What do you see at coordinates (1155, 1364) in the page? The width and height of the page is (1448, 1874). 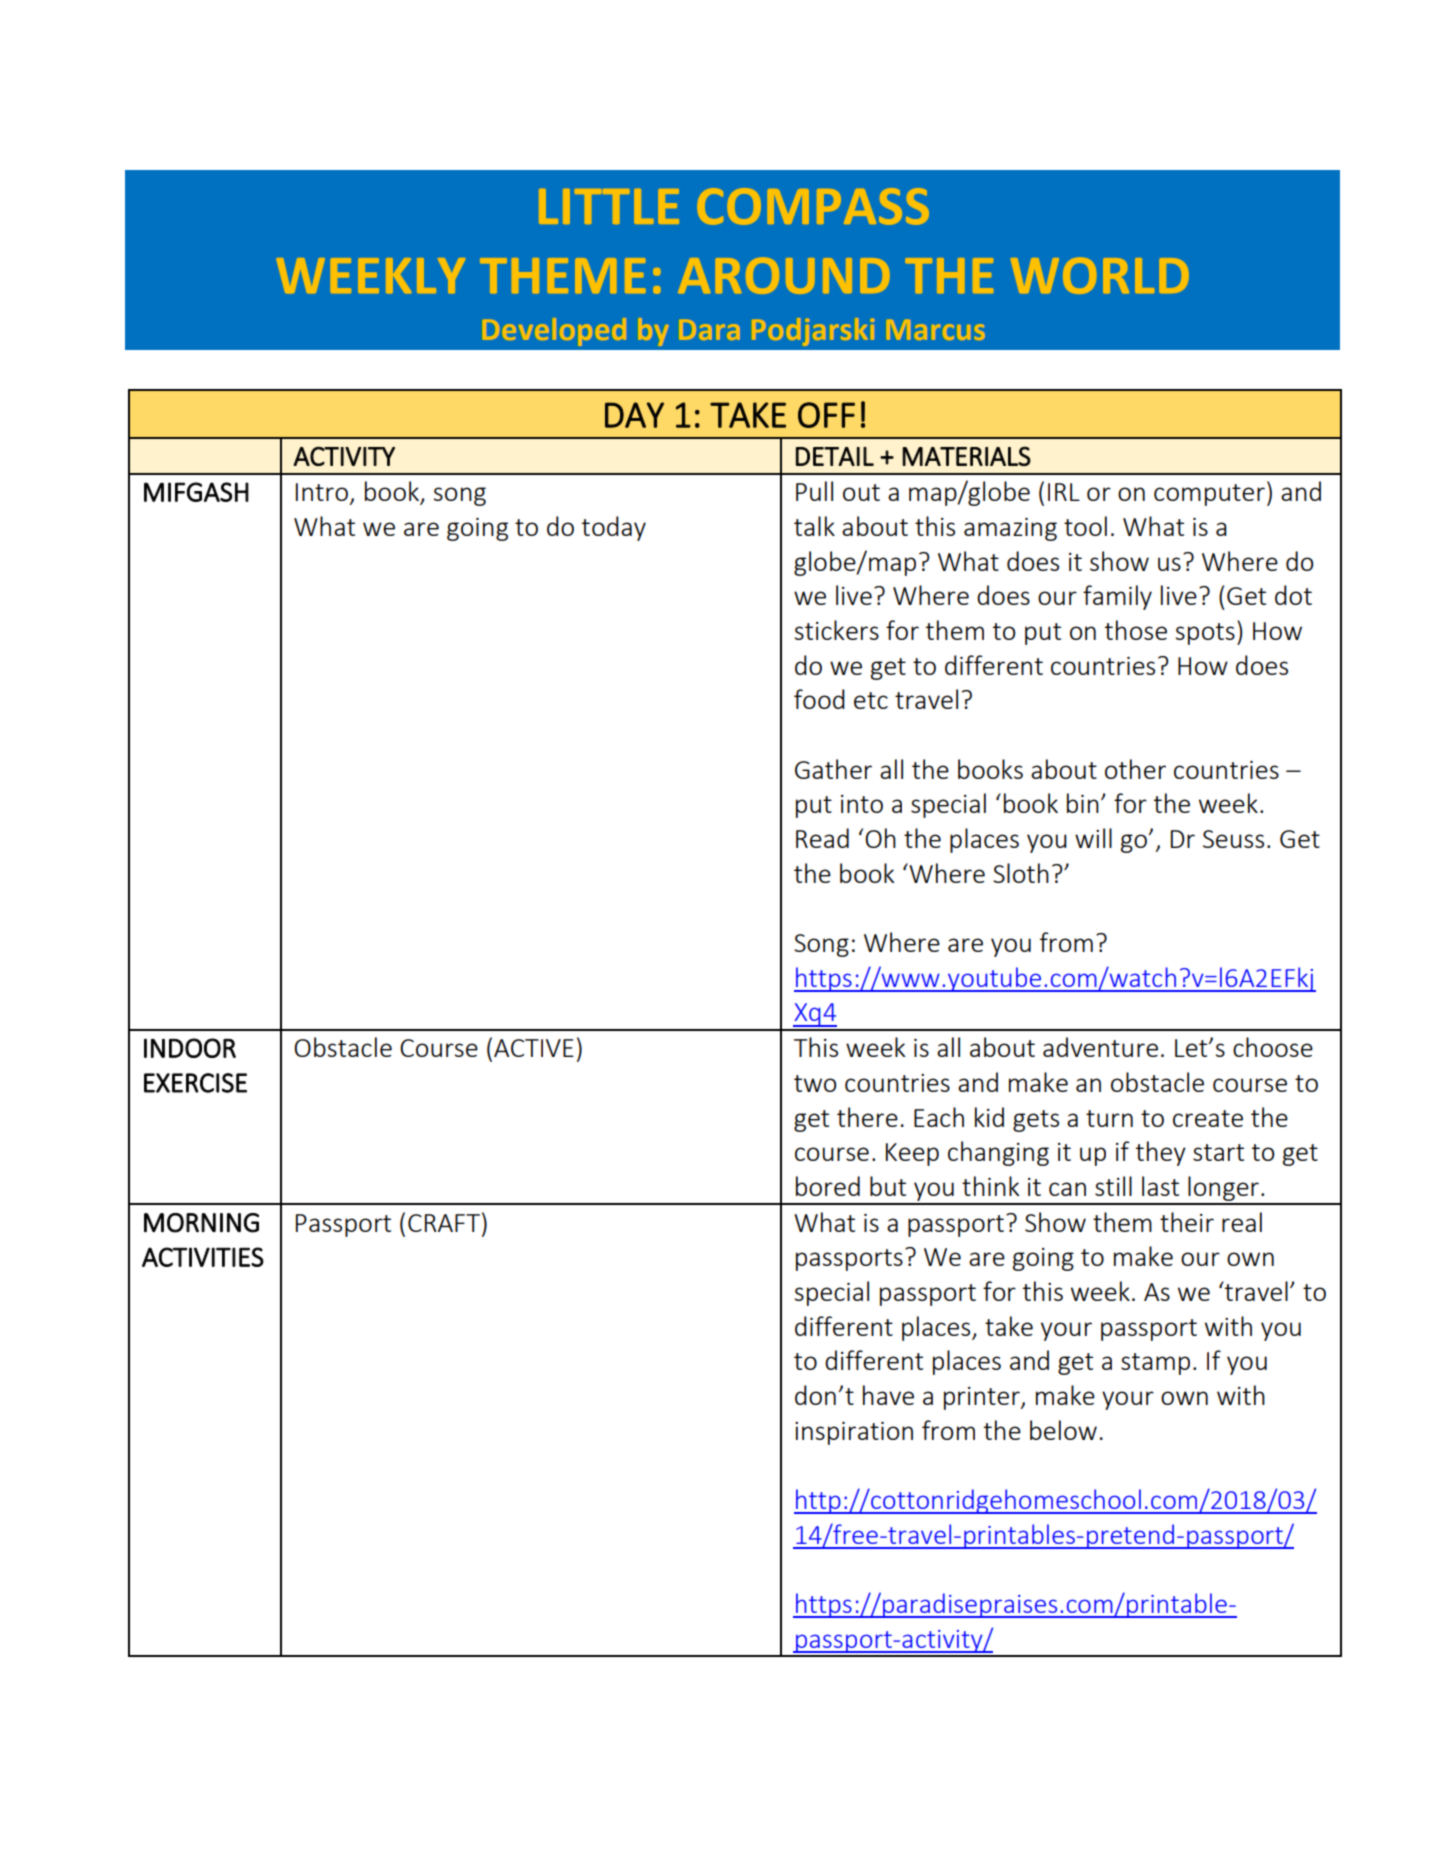 I see `stamp` at bounding box center [1155, 1364].
